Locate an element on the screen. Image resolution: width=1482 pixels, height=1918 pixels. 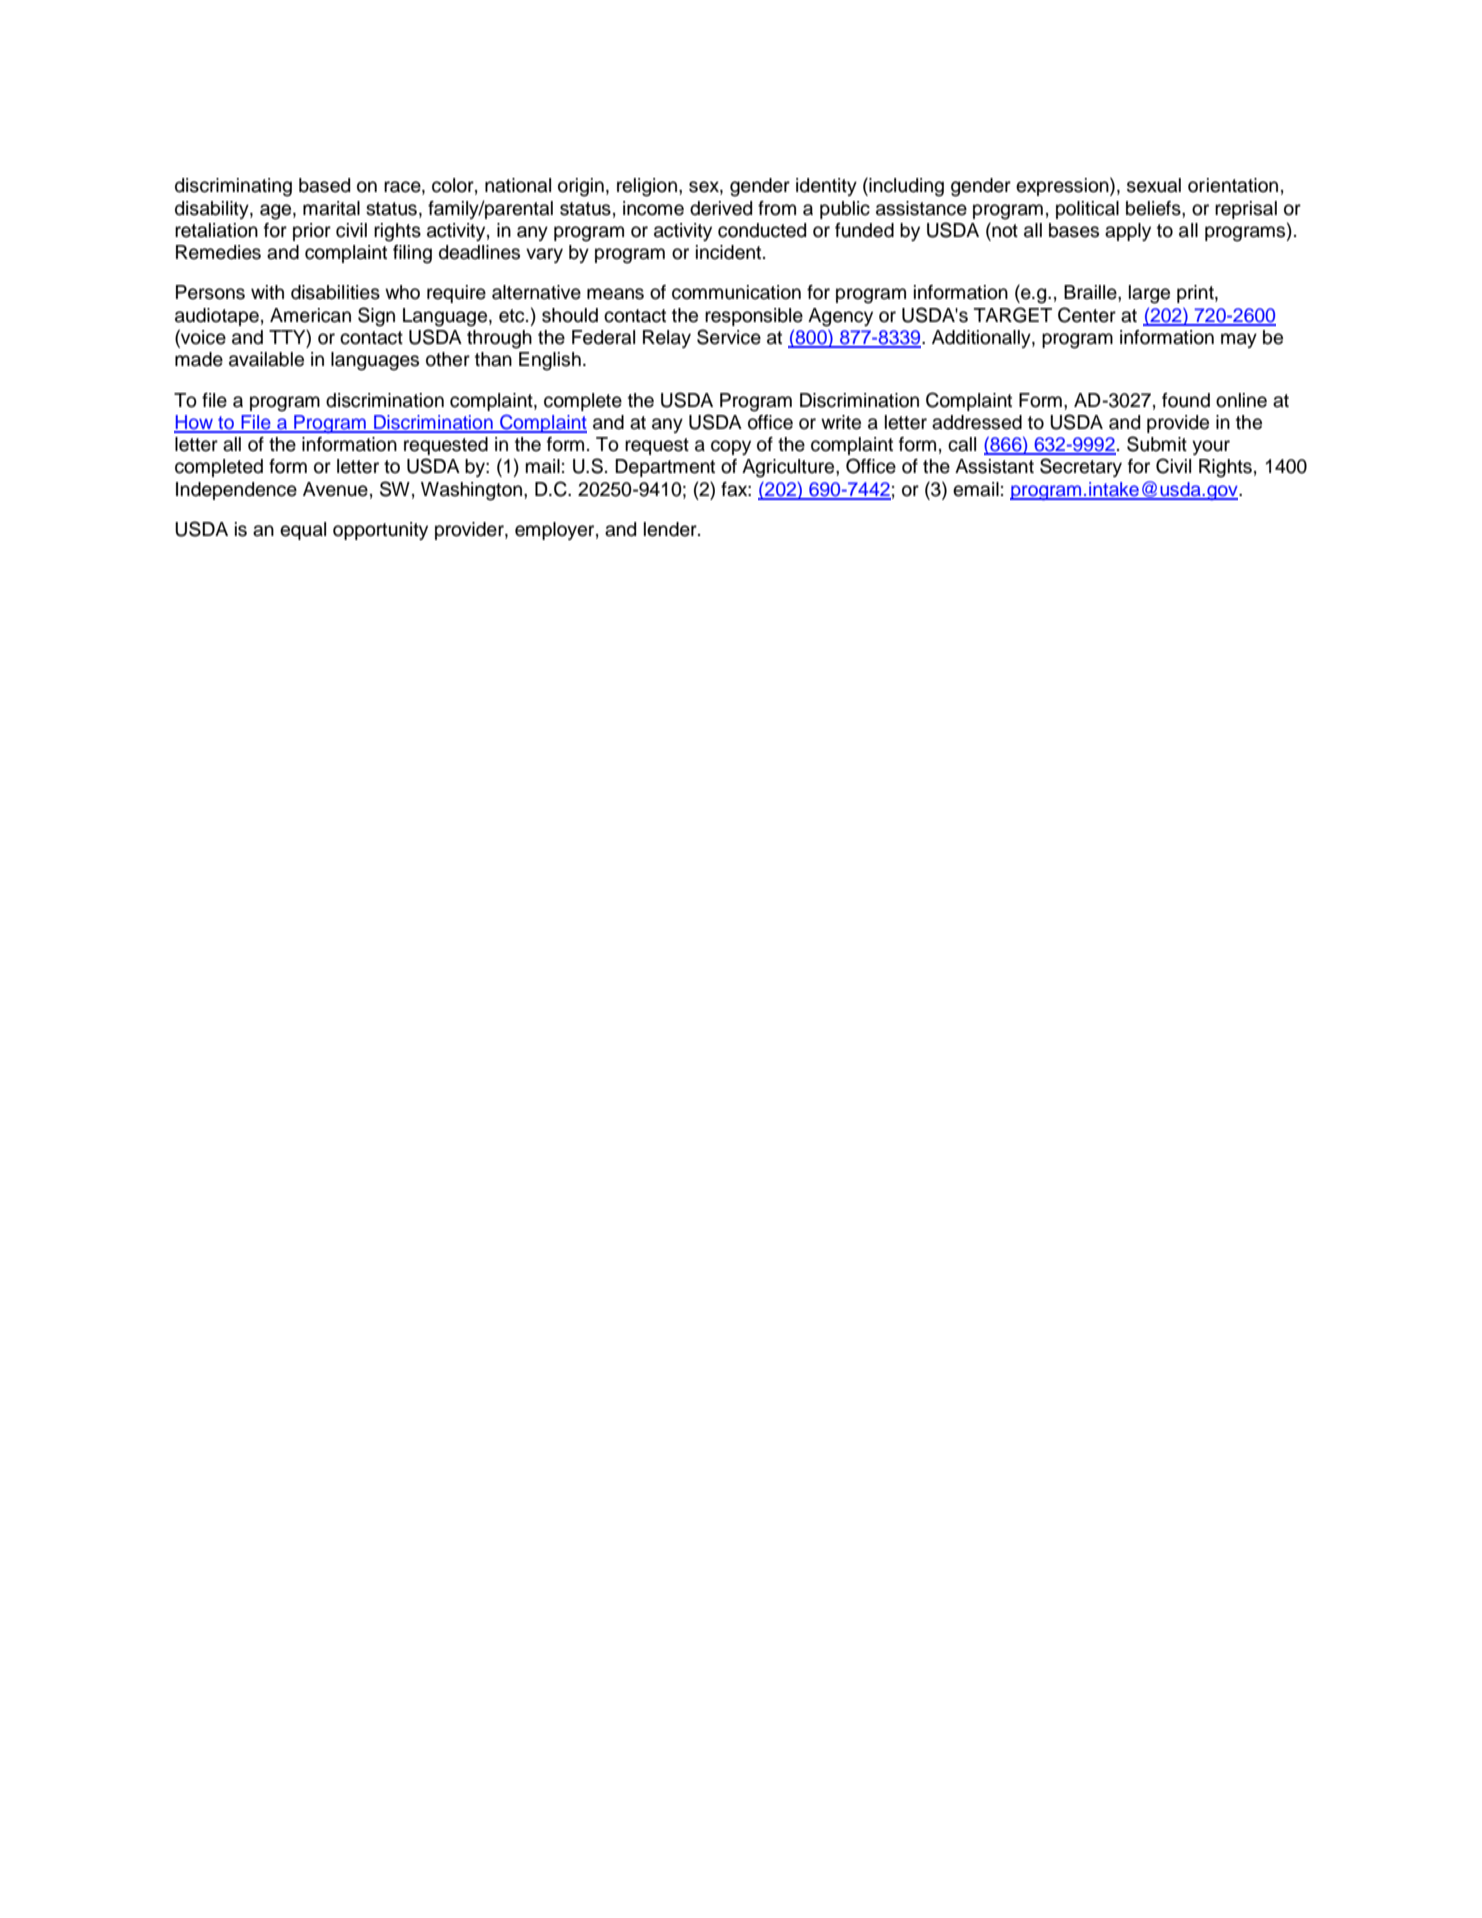
communication is located at coordinates (736, 292).
